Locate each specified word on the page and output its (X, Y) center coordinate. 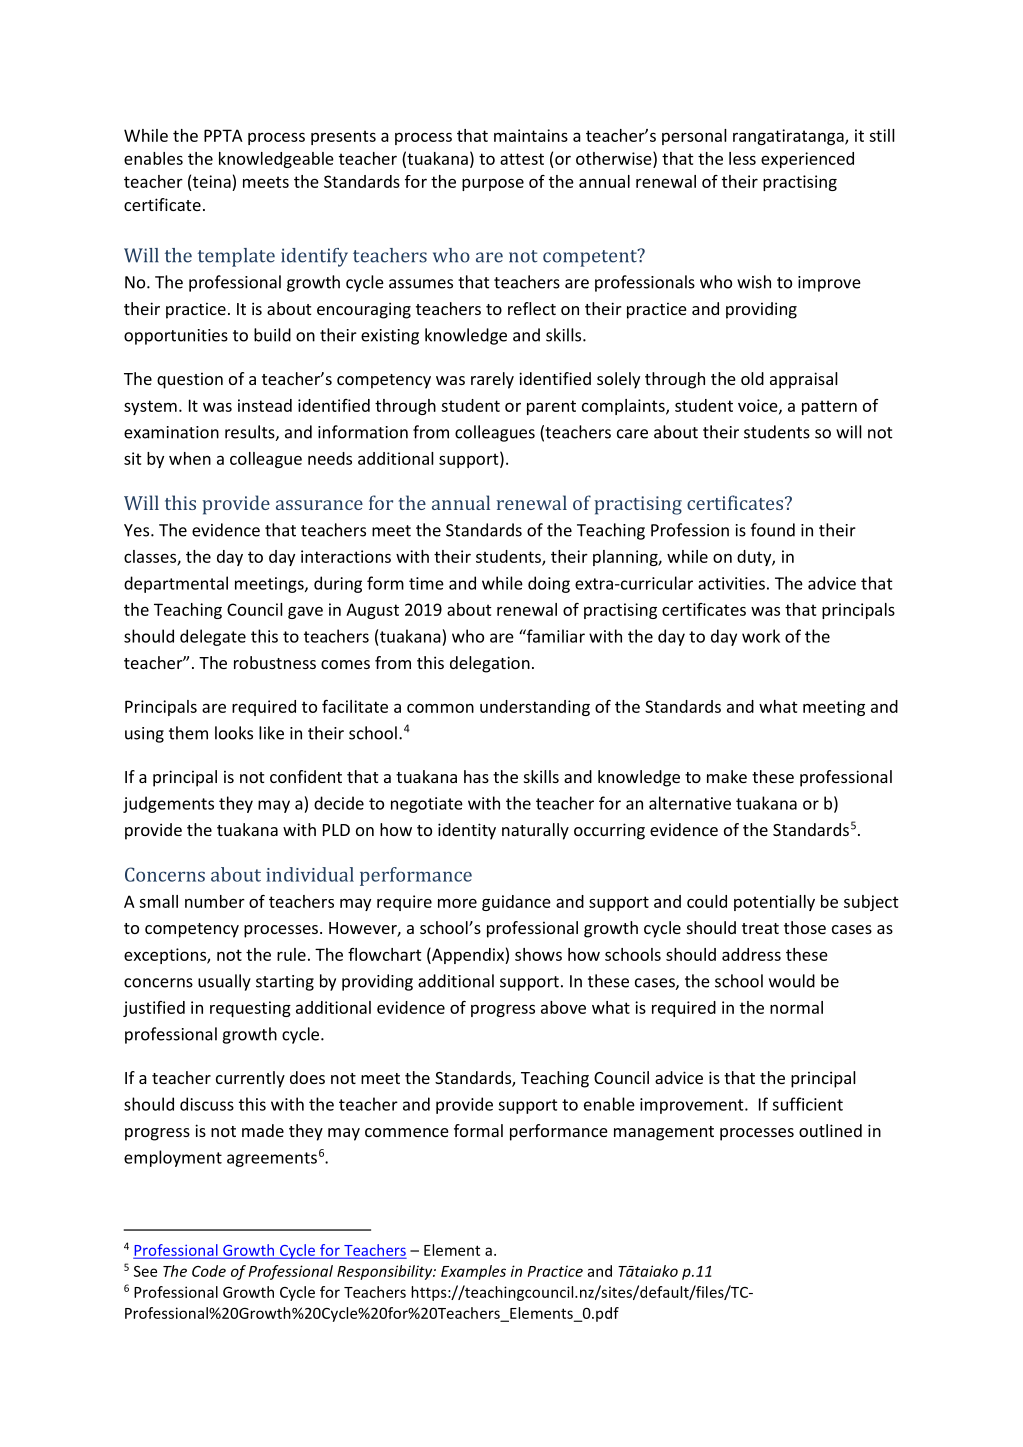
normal (796, 1007)
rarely (492, 380)
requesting (250, 1009)
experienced (807, 160)
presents (343, 137)
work (761, 636)
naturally (535, 831)
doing (549, 584)
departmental (176, 584)
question (190, 380)
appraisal (804, 380)
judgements (168, 804)
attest (522, 159)
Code (209, 1271)
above (563, 1007)
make (727, 776)
